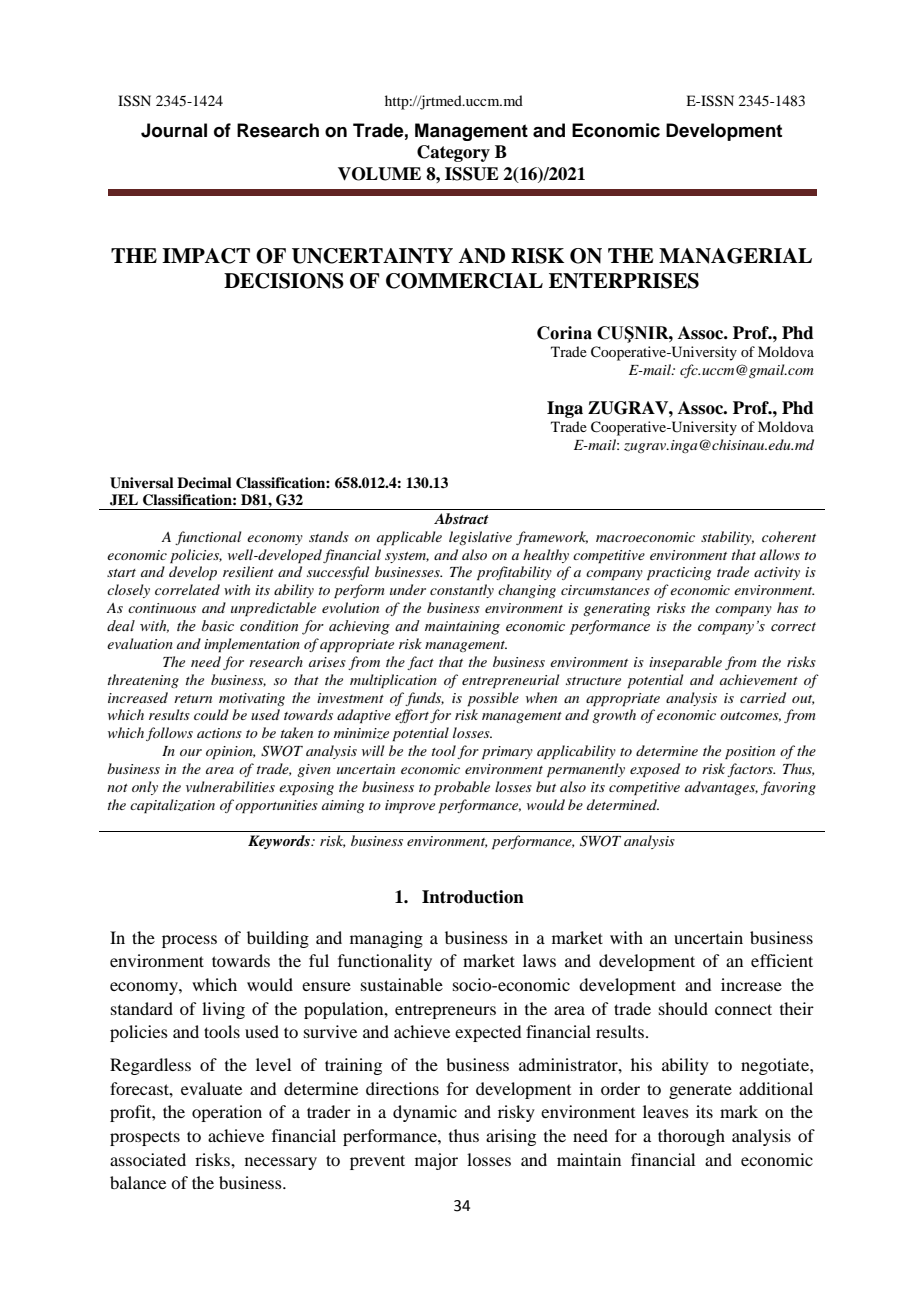 Image resolution: width=924 pixels, height=1308 pixels. Describe the element at coordinates (735, 256) in the screenshot. I see `MANAGERIAL` at that location.
